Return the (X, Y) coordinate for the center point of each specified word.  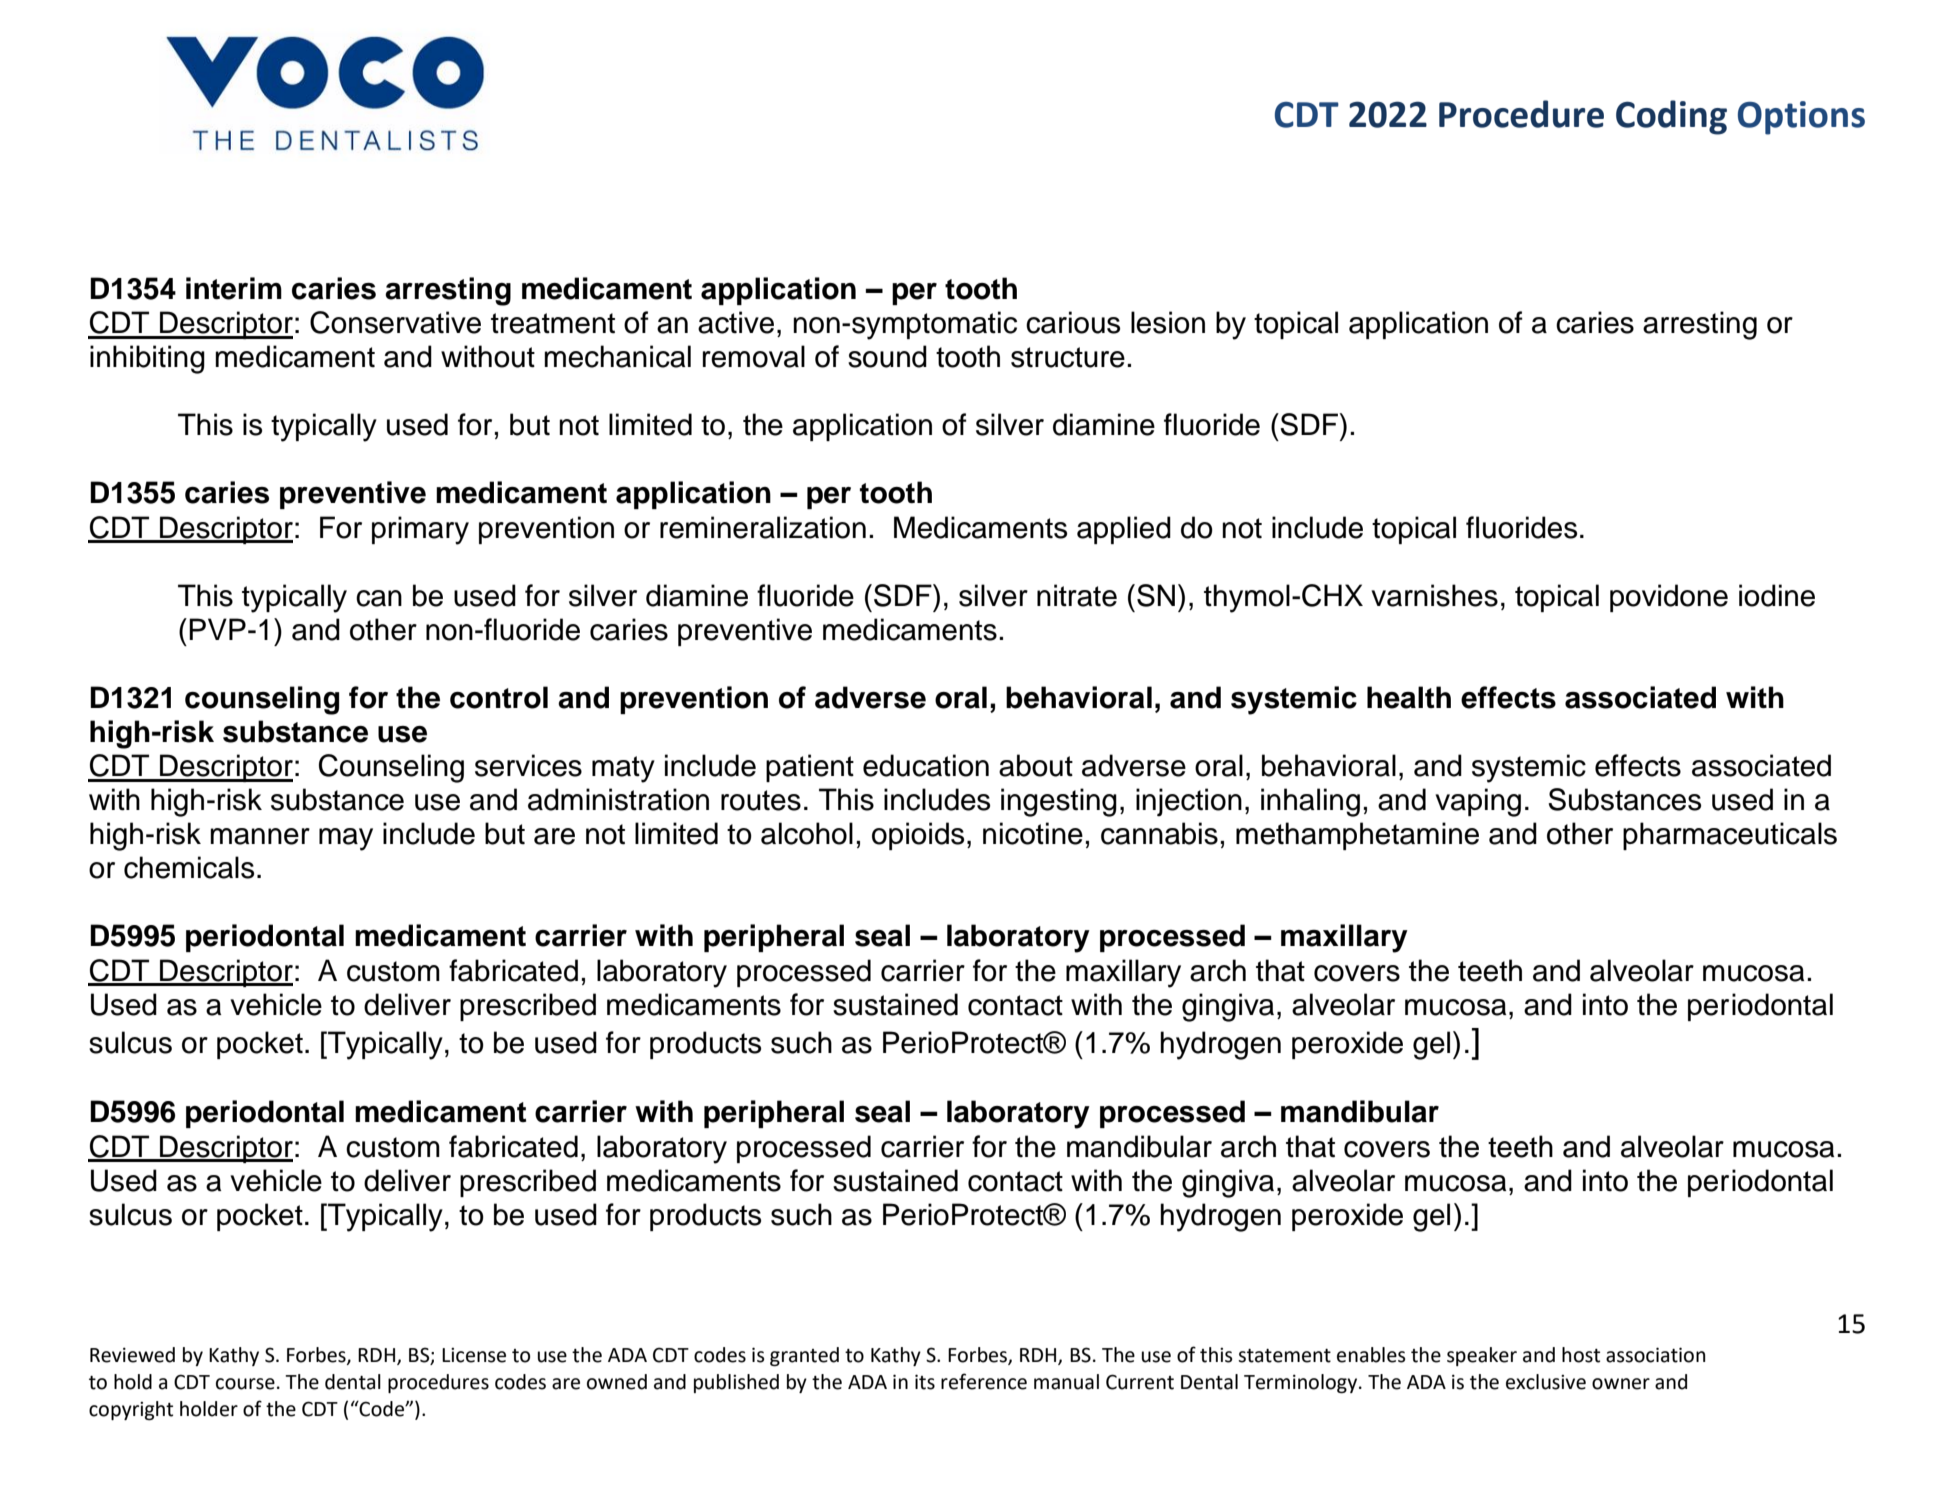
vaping (1478, 802)
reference (984, 1381)
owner (1621, 1384)
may (346, 839)
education (926, 765)
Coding (1671, 117)
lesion (1168, 322)
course (245, 1384)
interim (234, 288)
